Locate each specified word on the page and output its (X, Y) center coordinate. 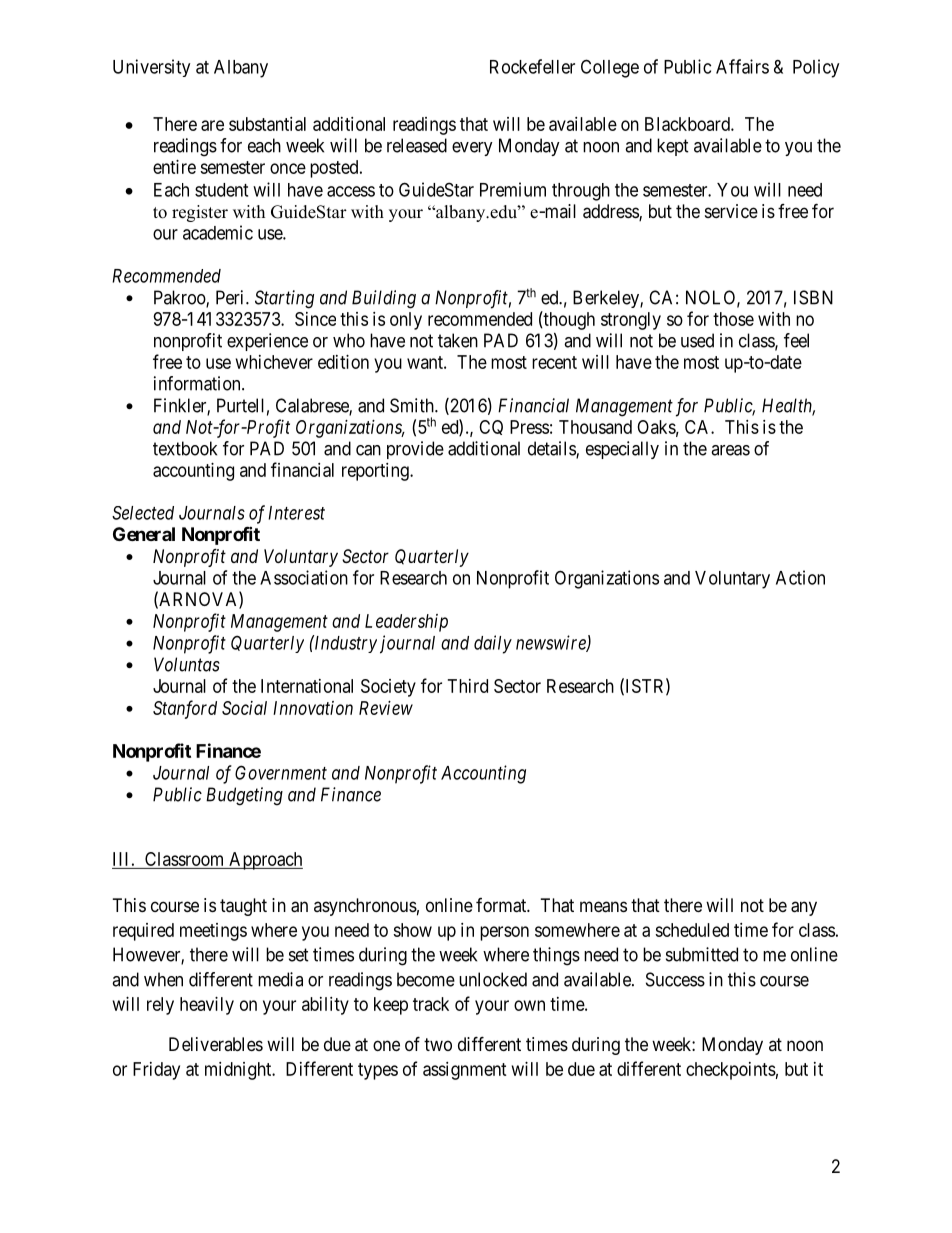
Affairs (742, 66)
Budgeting (244, 796)
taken (458, 340)
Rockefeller (532, 66)
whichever (274, 362)
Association (304, 577)
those (733, 319)
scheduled (692, 930)
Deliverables (216, 1044)
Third (468, 686)
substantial (267, 124)
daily (493, 644)
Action (800, 577)
